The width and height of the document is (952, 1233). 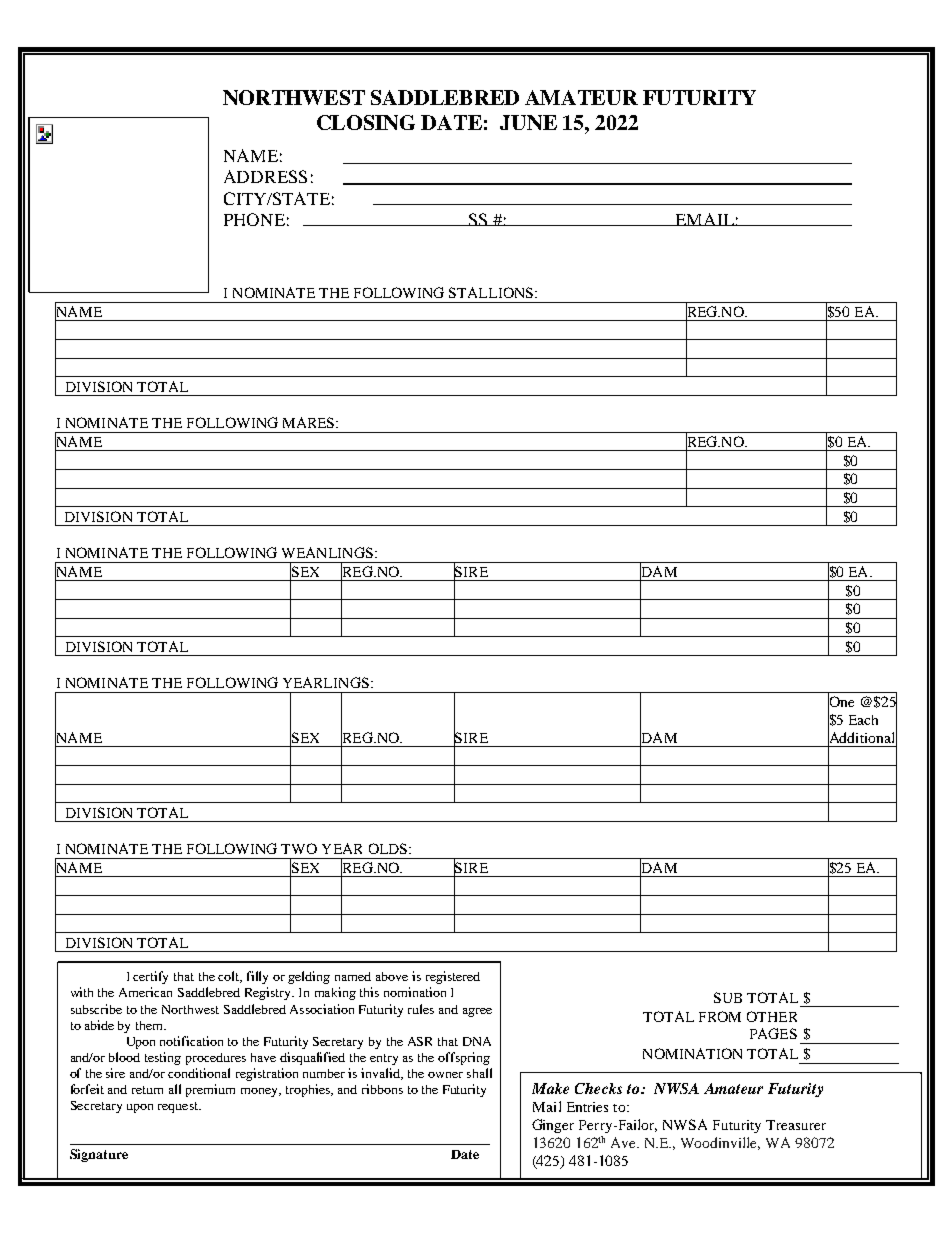 I want to click on MARES, so click(x=310, y=422).
